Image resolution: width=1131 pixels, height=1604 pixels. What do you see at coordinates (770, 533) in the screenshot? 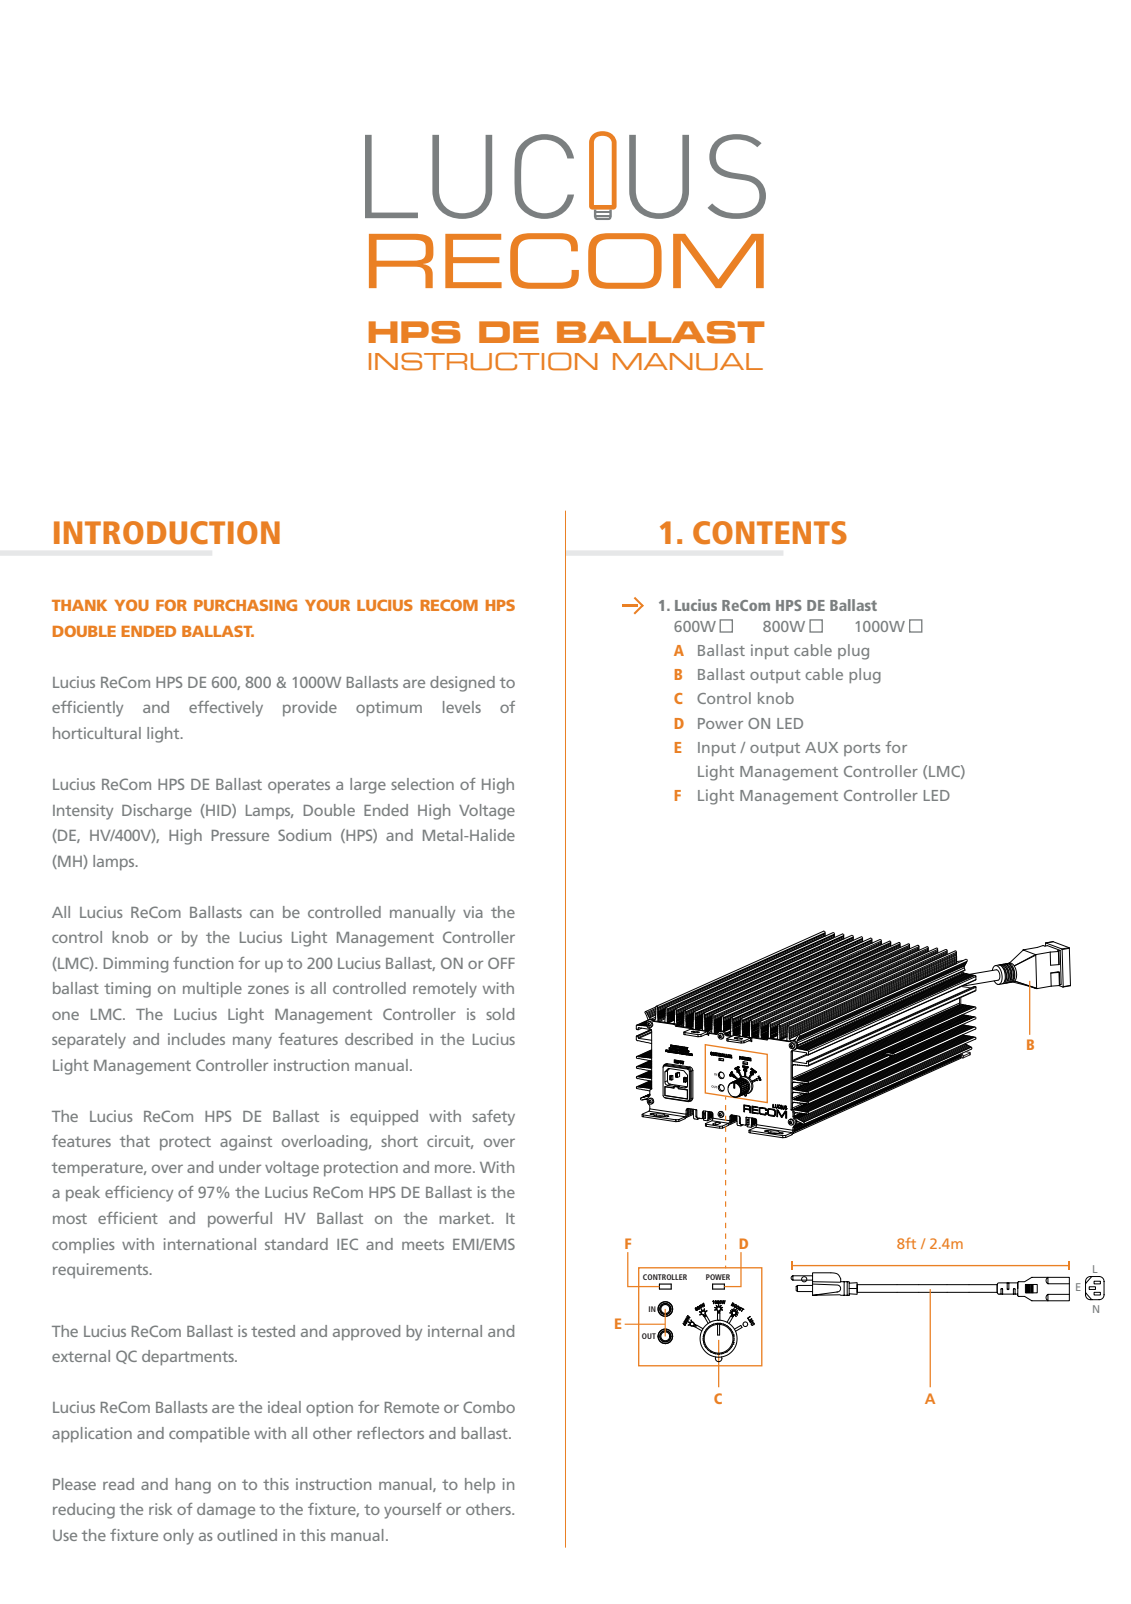
I see `CONTENTS` at bounding box center [770, 533].
